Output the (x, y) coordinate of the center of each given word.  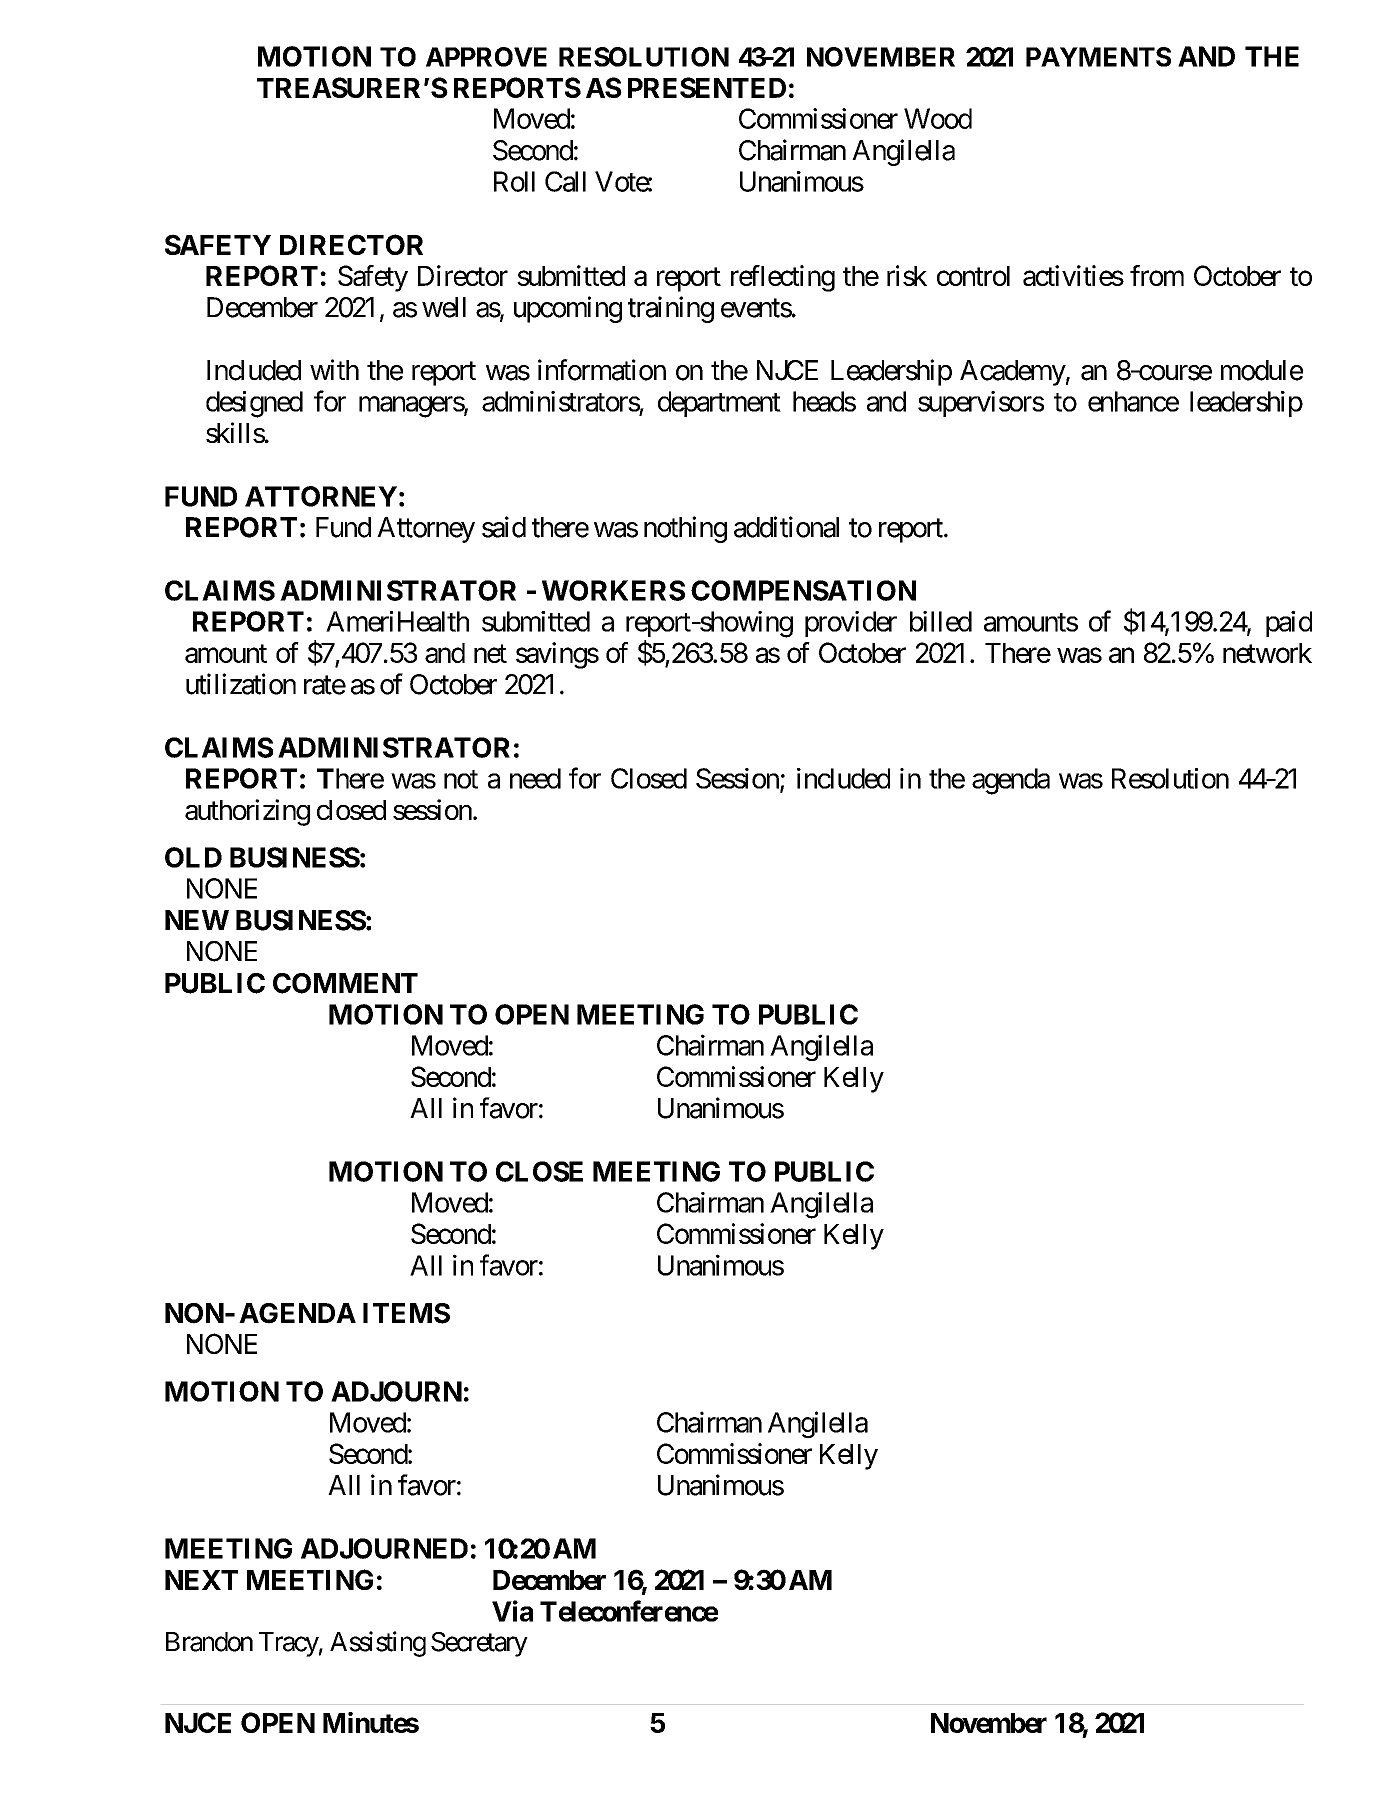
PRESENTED (707, 87)
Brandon (209, 1642)
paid (1289, 624)
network (1267, 653)
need (535, 778)
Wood (938, 118)
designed (254, 404)
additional (786, 527)
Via (512, 1611)
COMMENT (345, 983)
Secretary (479, 1644)
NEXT (201, 1580)
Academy (1013, 373)
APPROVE (486, 57)
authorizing (247, 812)
